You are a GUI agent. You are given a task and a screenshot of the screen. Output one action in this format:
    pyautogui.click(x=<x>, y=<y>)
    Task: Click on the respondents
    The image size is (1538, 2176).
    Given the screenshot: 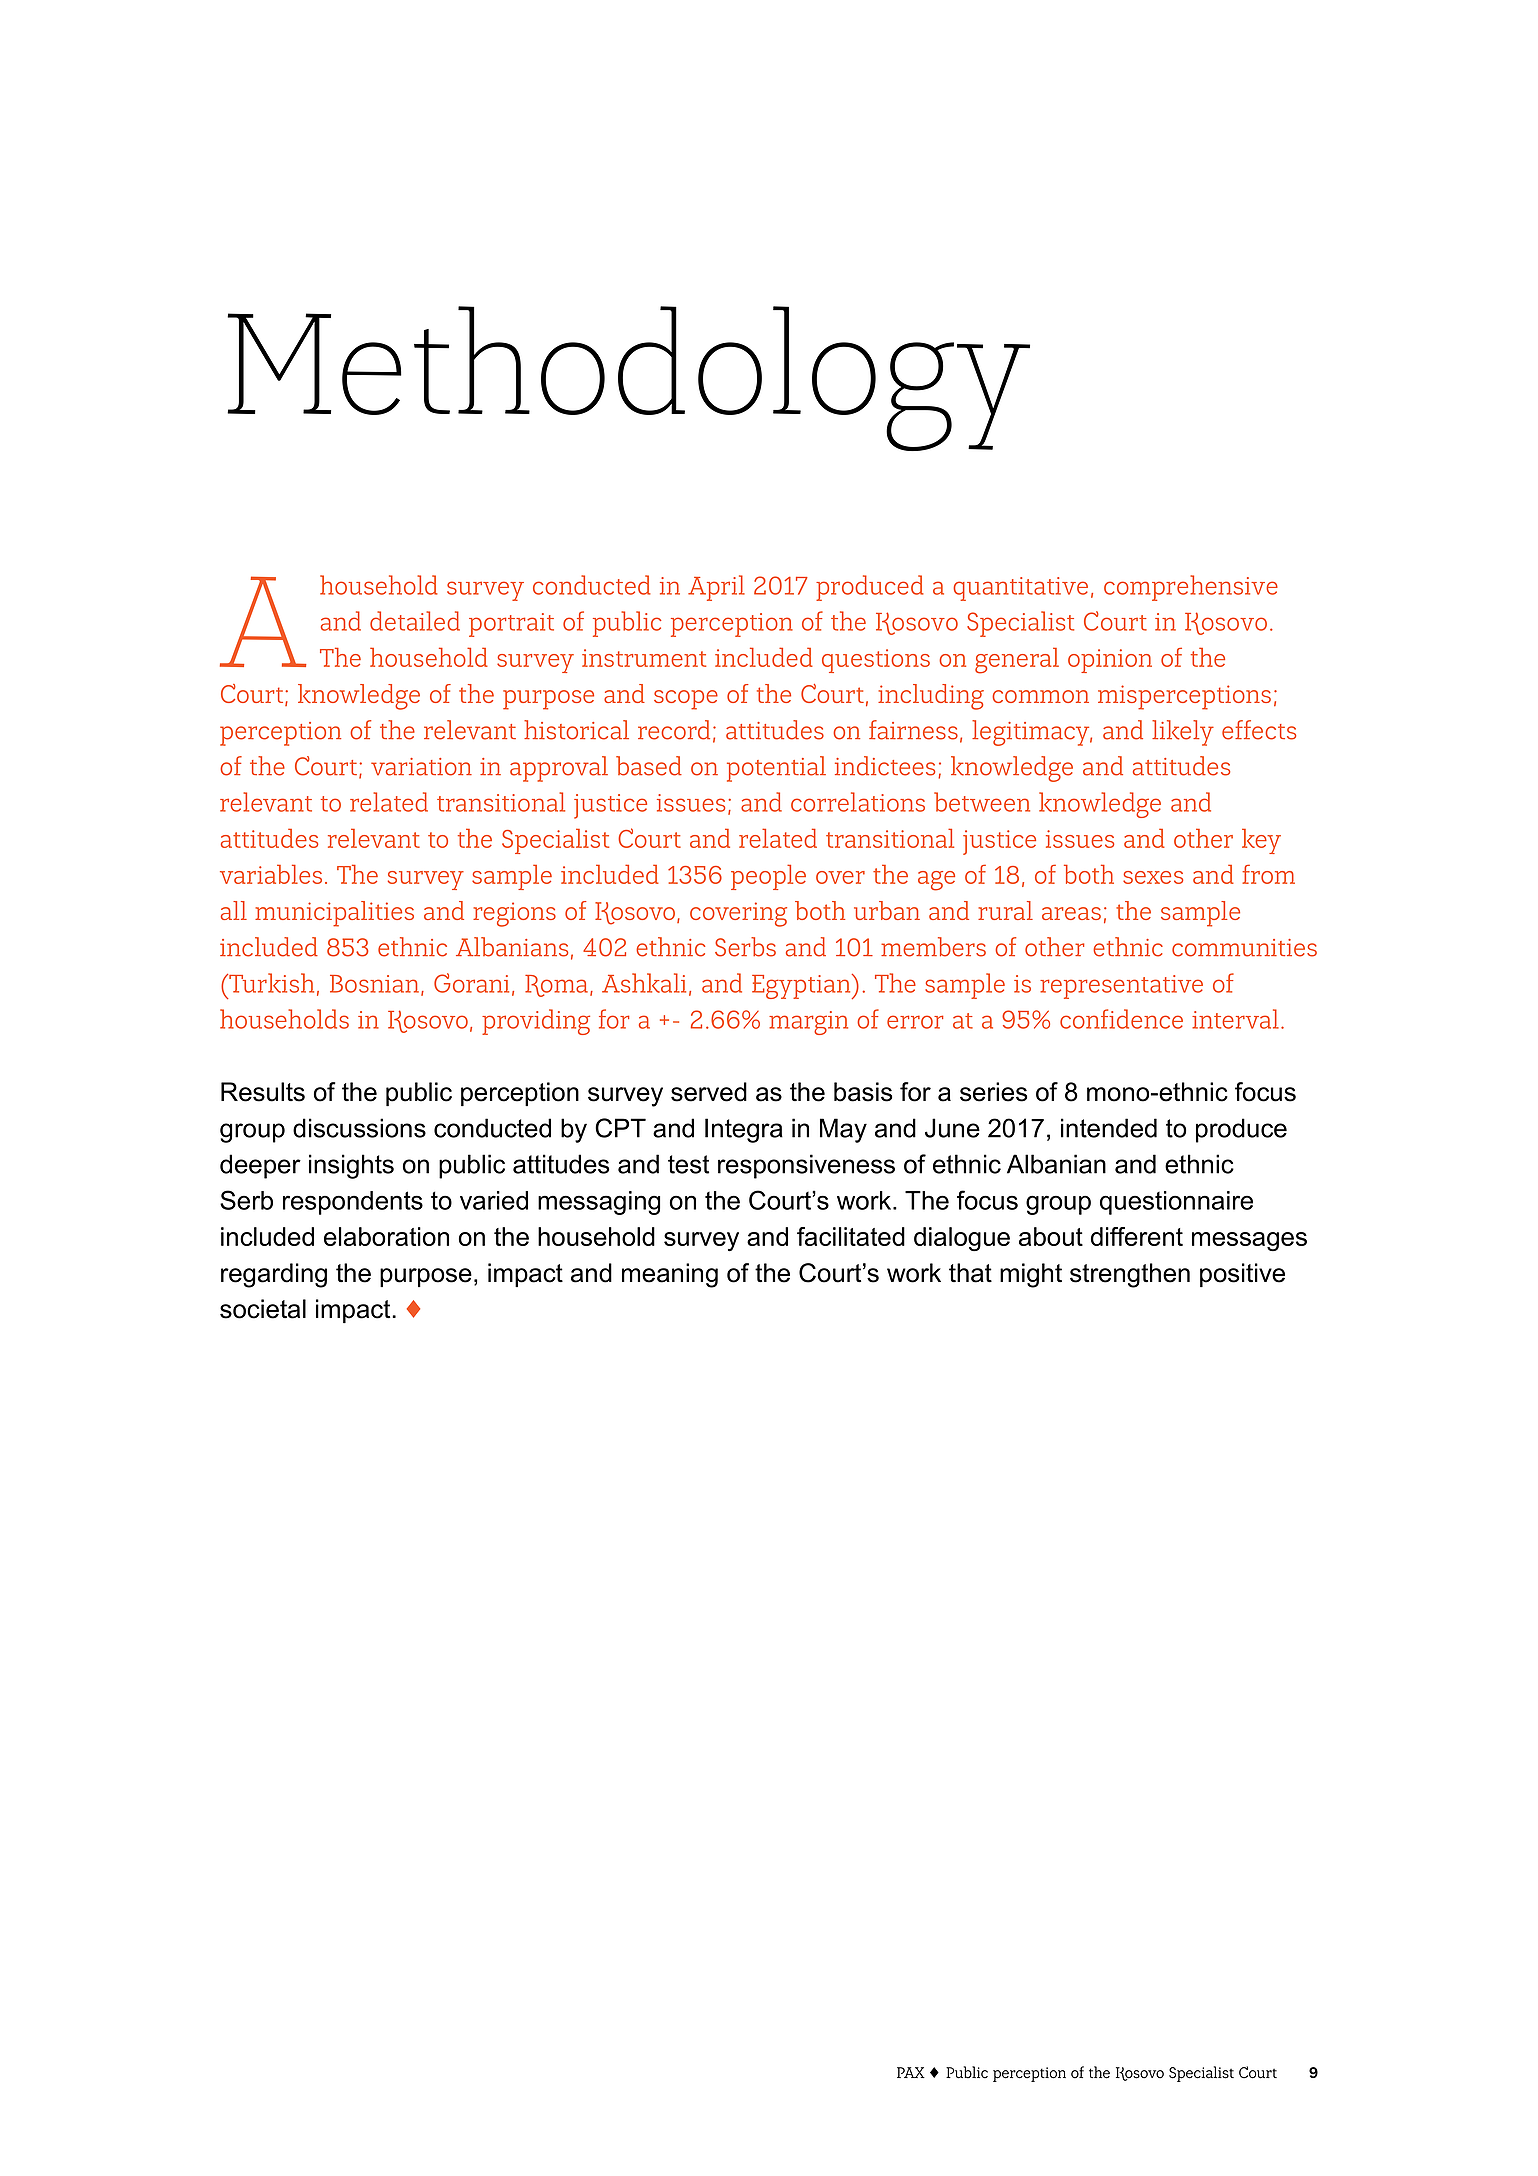 What is the action you would take?
    pyautogui.click(x=353, y=1203)
